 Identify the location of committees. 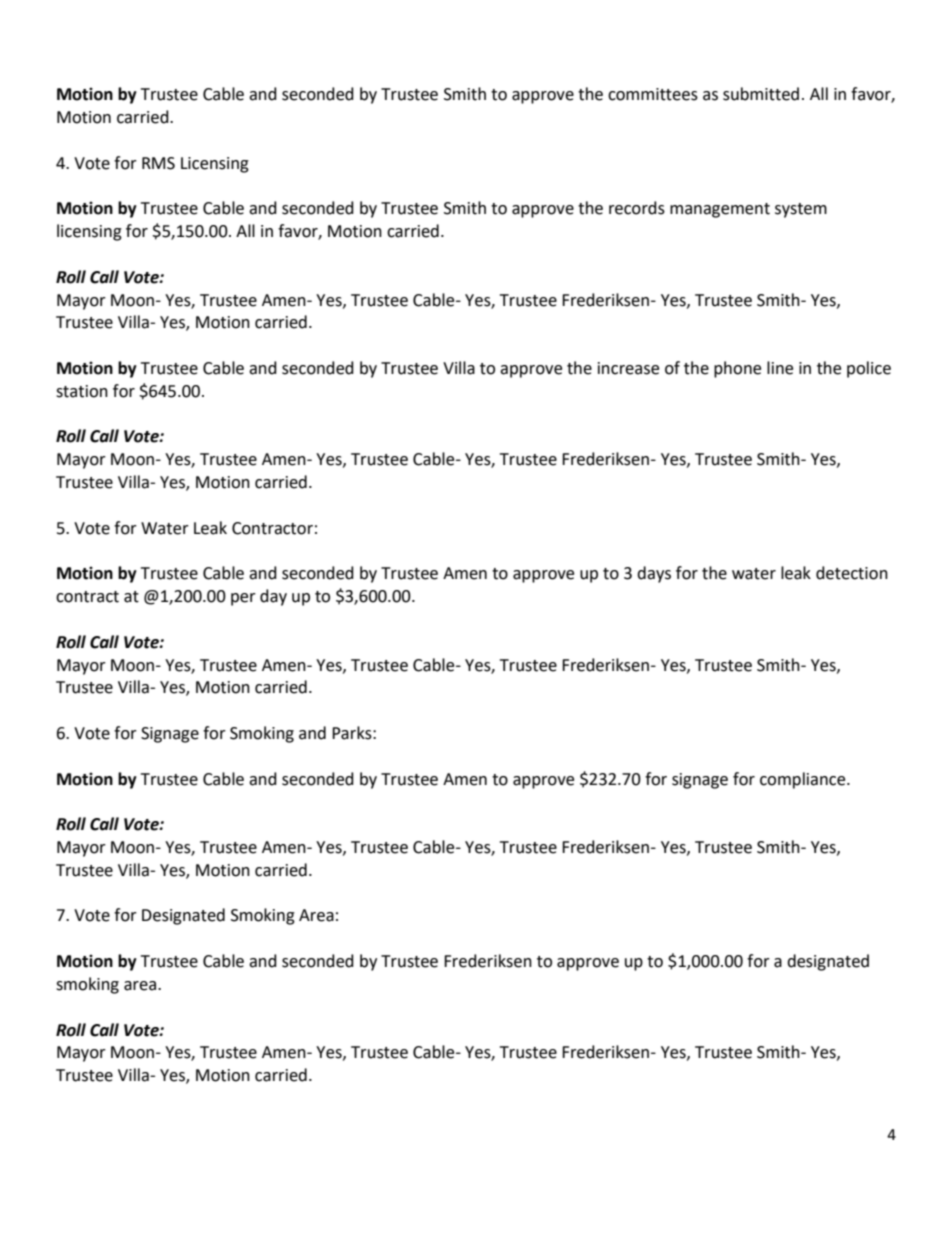
(653, 94).
